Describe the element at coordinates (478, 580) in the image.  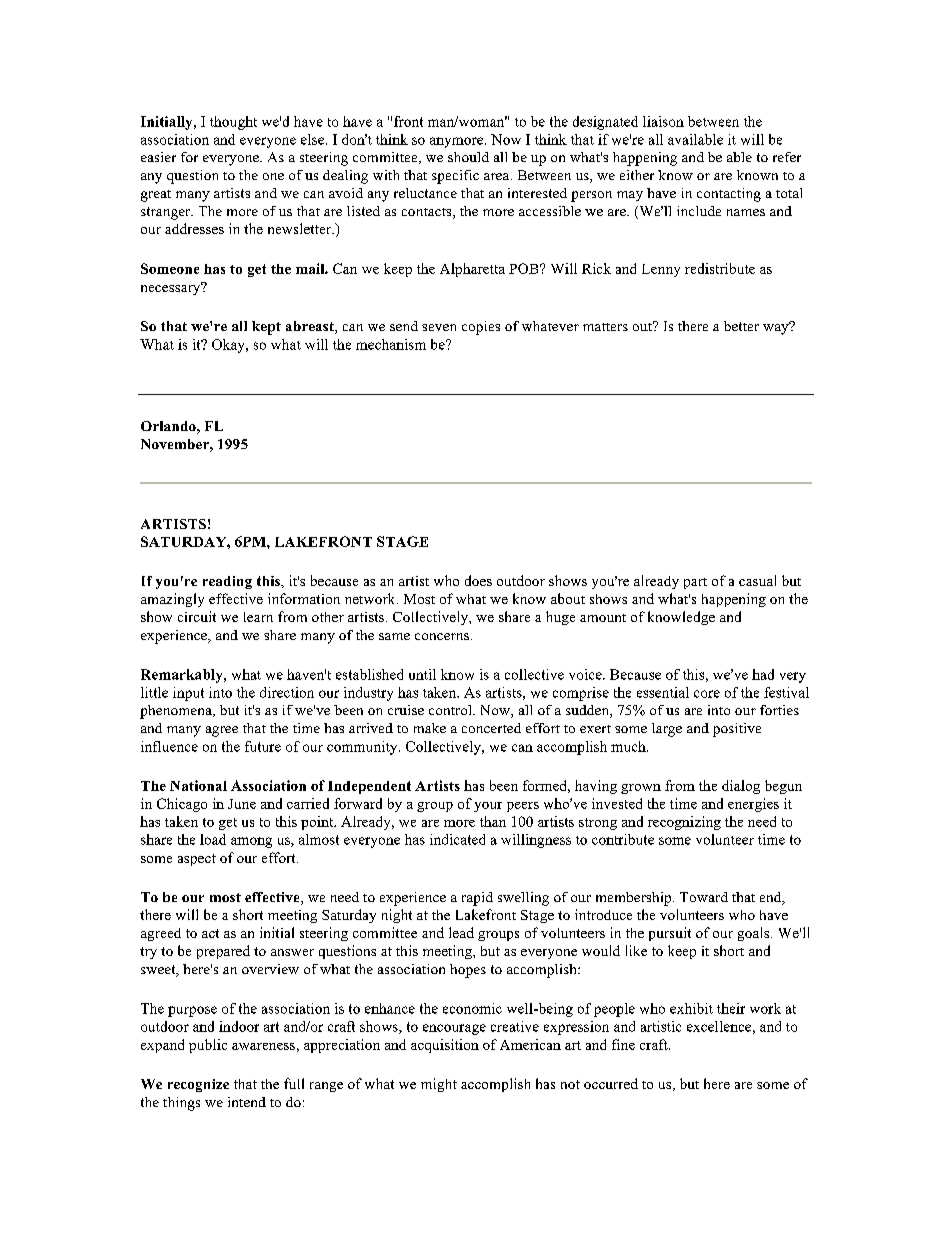
I see `does` at that location.
